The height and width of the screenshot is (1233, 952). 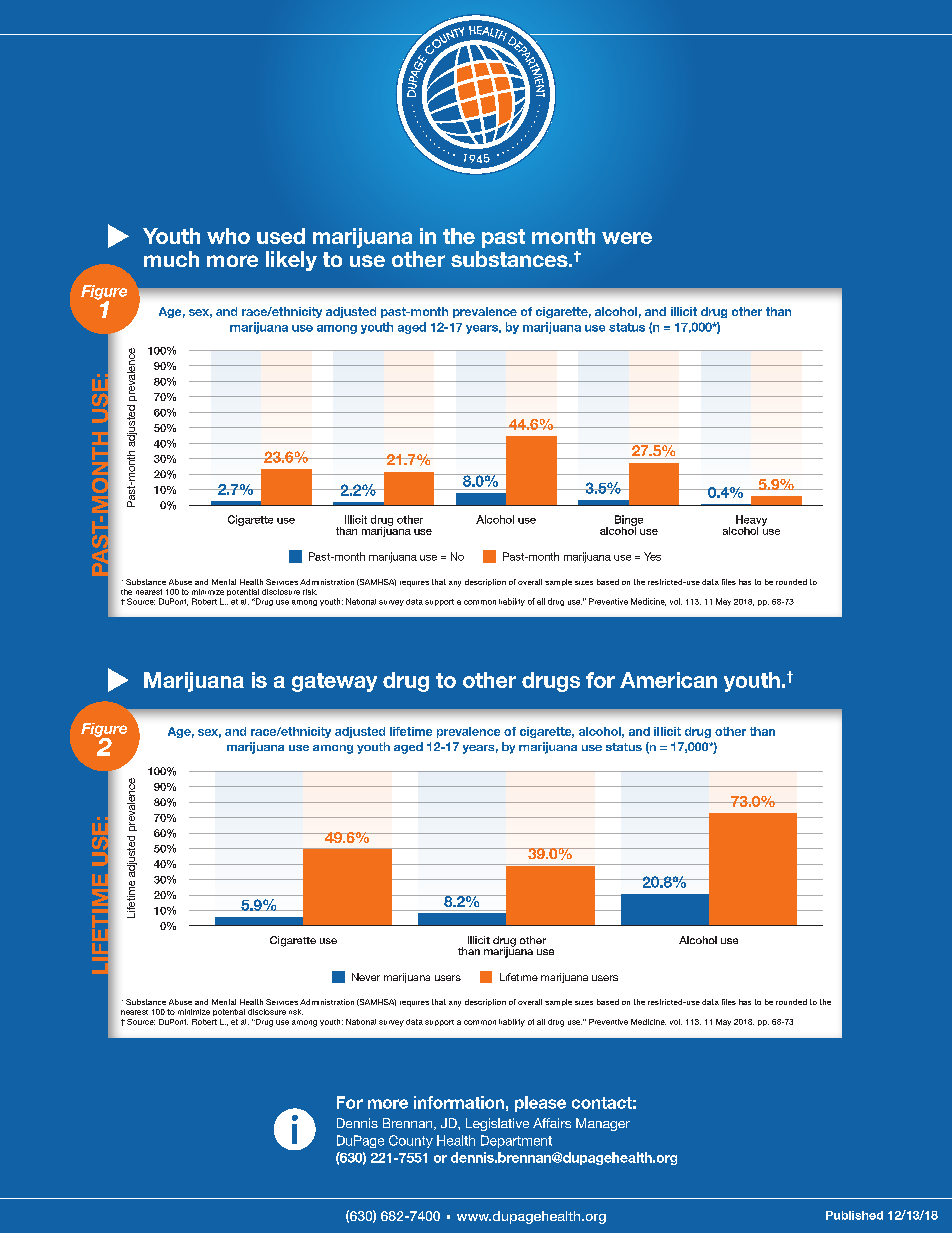 I want to click on American, so click(x=668, y=680).
